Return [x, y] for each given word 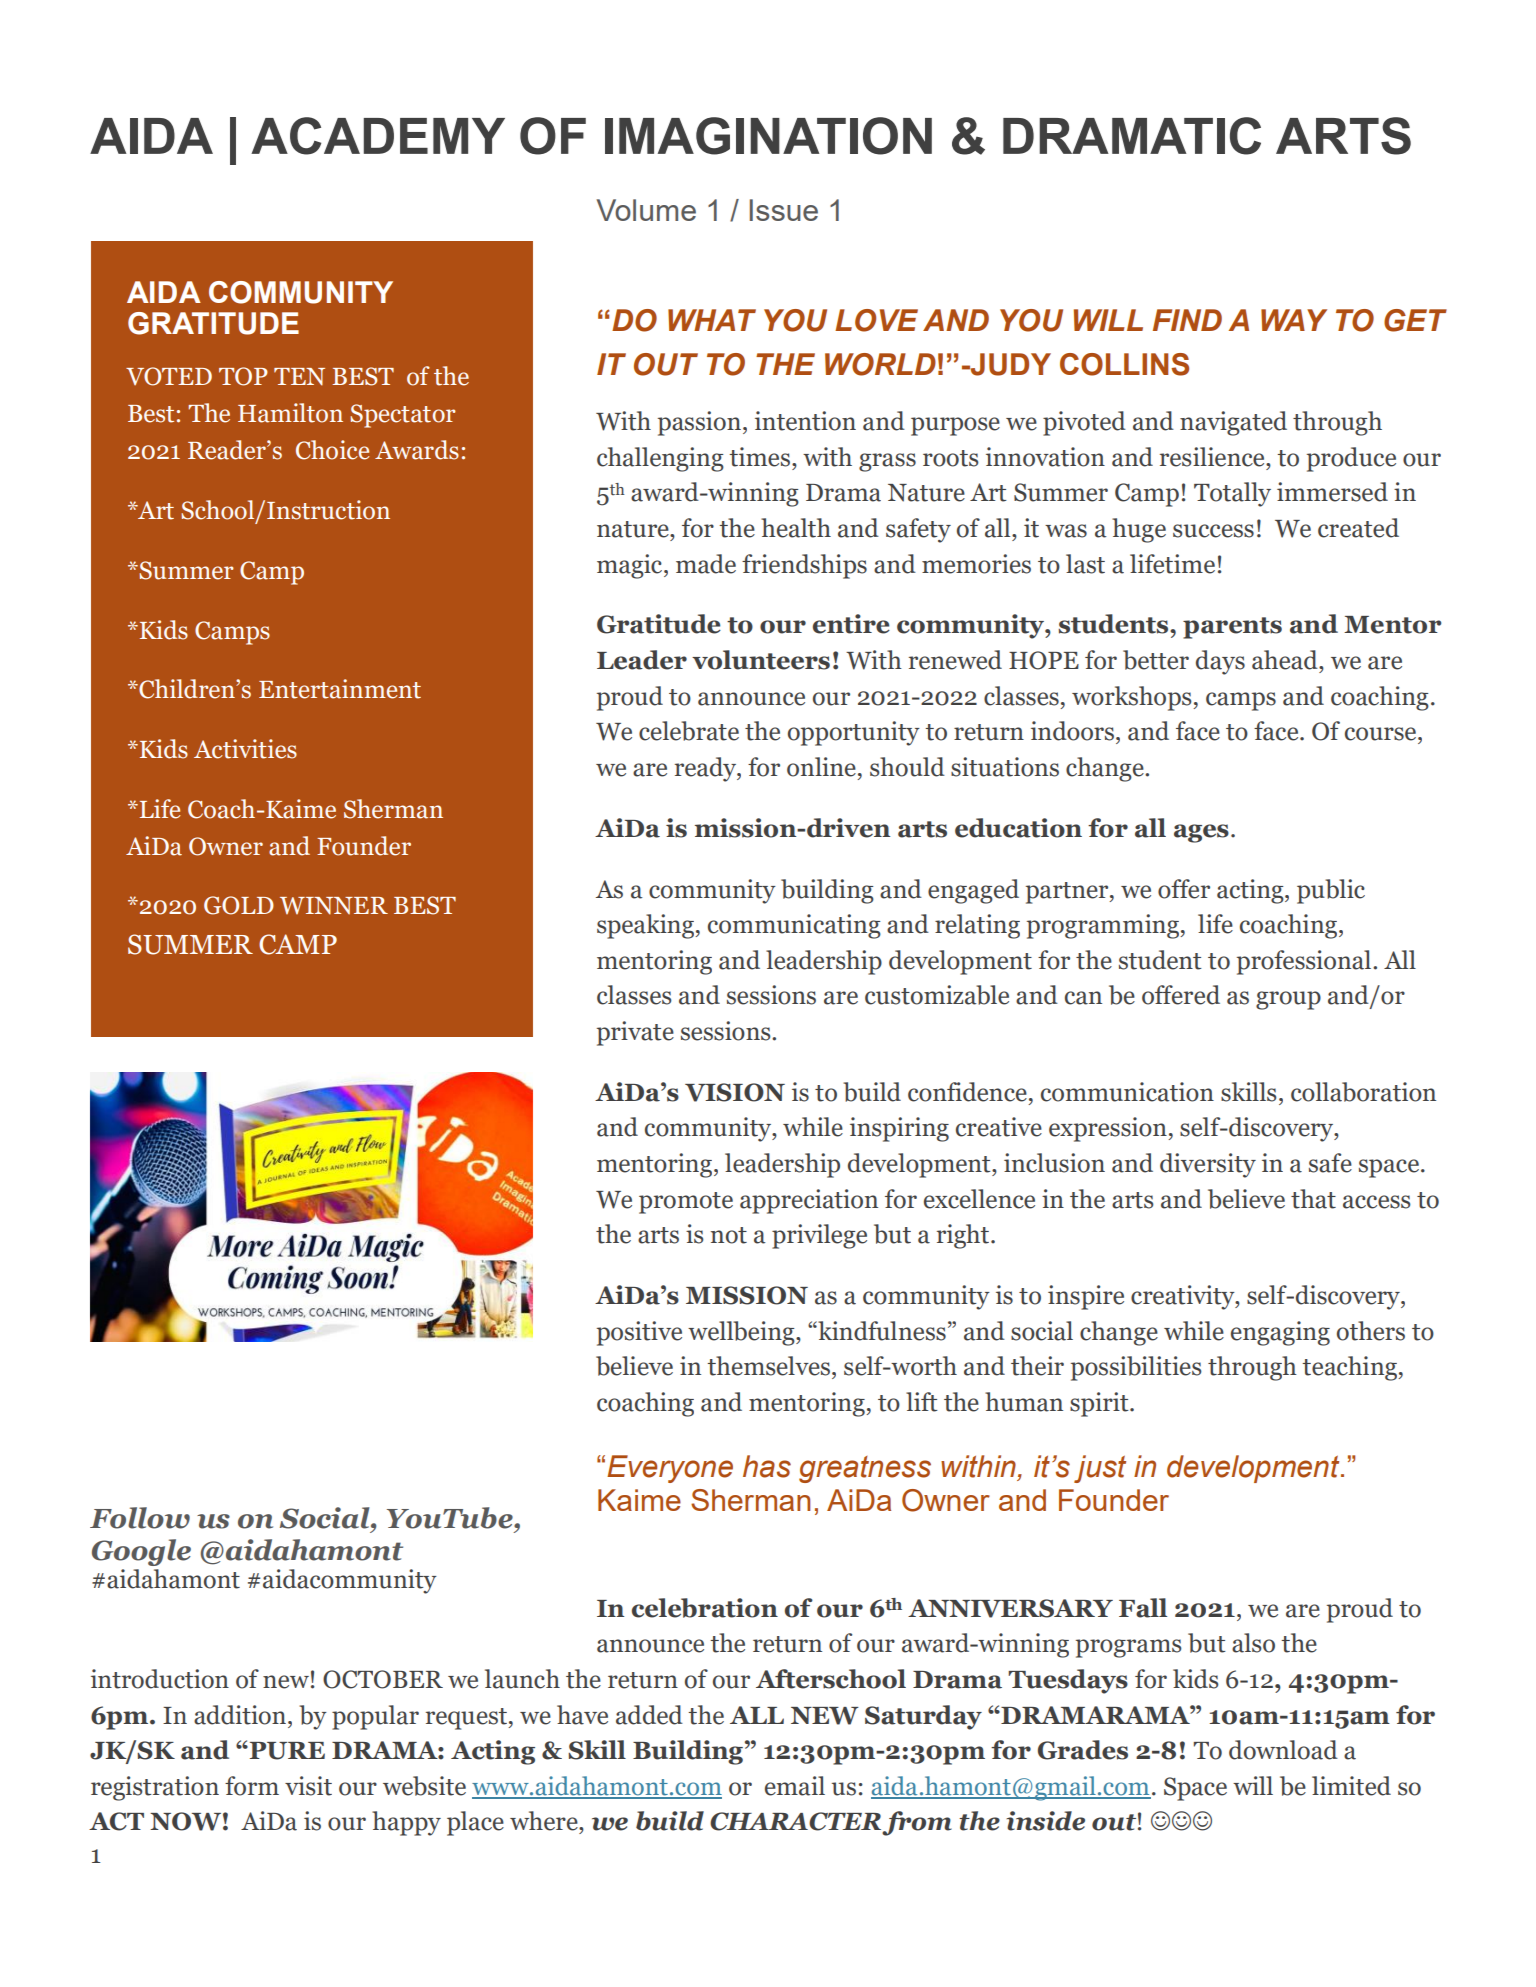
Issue [784, 210]
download [1283, 1750]
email [795, 1786]
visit [308, 1786]
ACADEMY [378, 136]
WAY [1294, 320]
